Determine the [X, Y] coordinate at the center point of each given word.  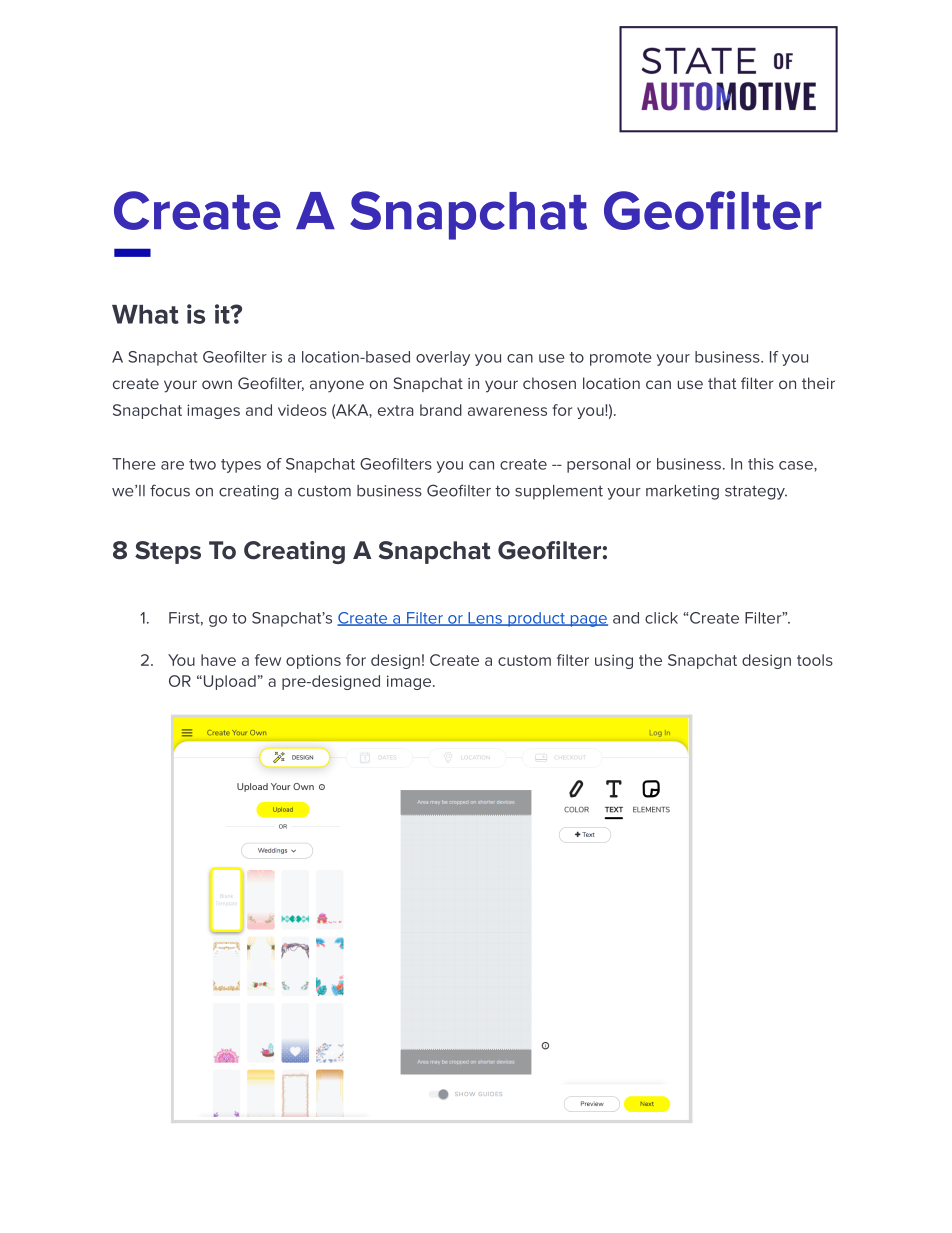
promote [621, 359]
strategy [756, 492]
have [218, 660]
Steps [168, 552]
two [202, 464]
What [145, 314]
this [761, 464]
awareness [507, 411]
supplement [559, 492]
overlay [443, 358]
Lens [485, 619]
